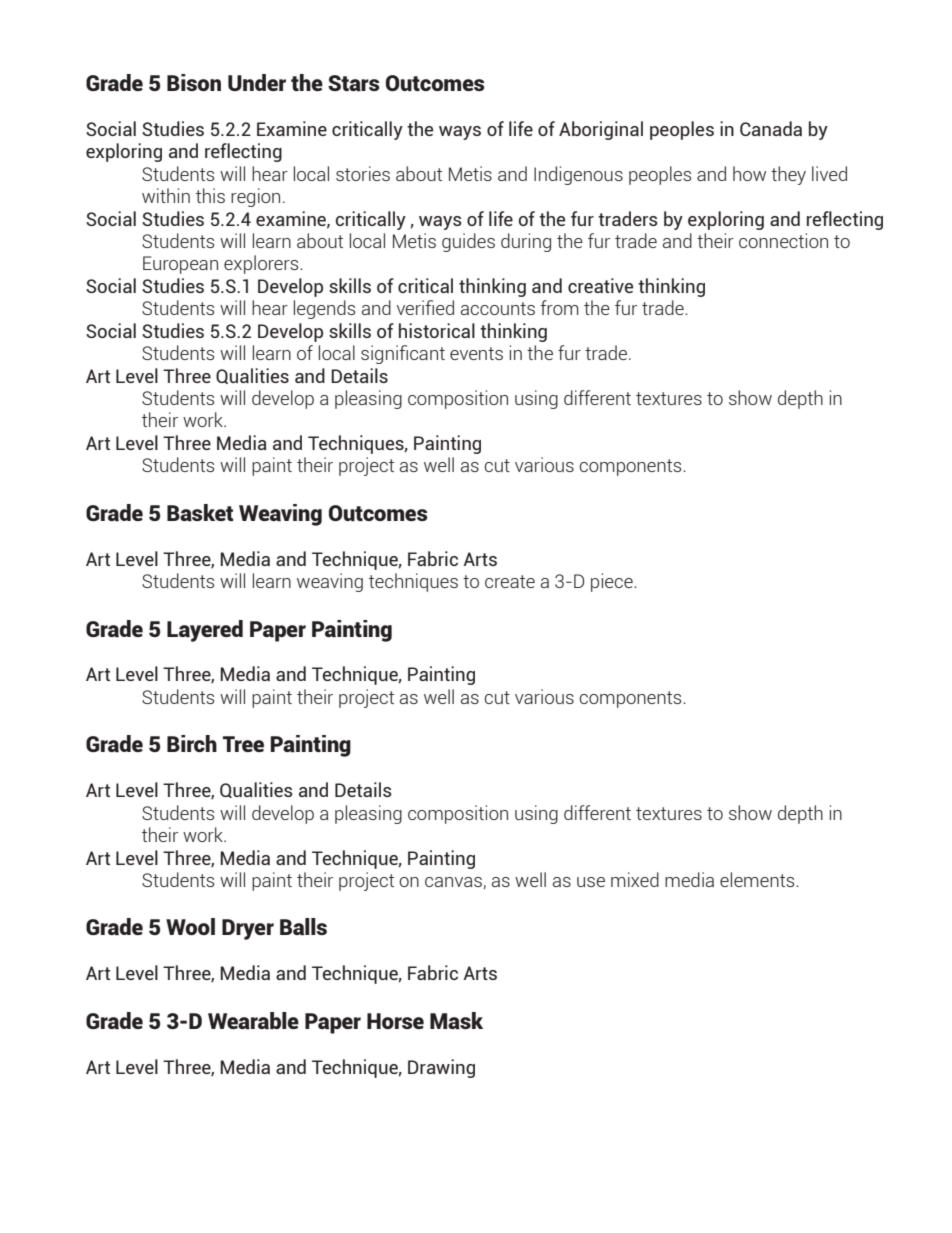 The height and width of the image is (1233, 952). Describe the element at coordinates (253, 1020) in the image. I see `Wearable` at that location.
